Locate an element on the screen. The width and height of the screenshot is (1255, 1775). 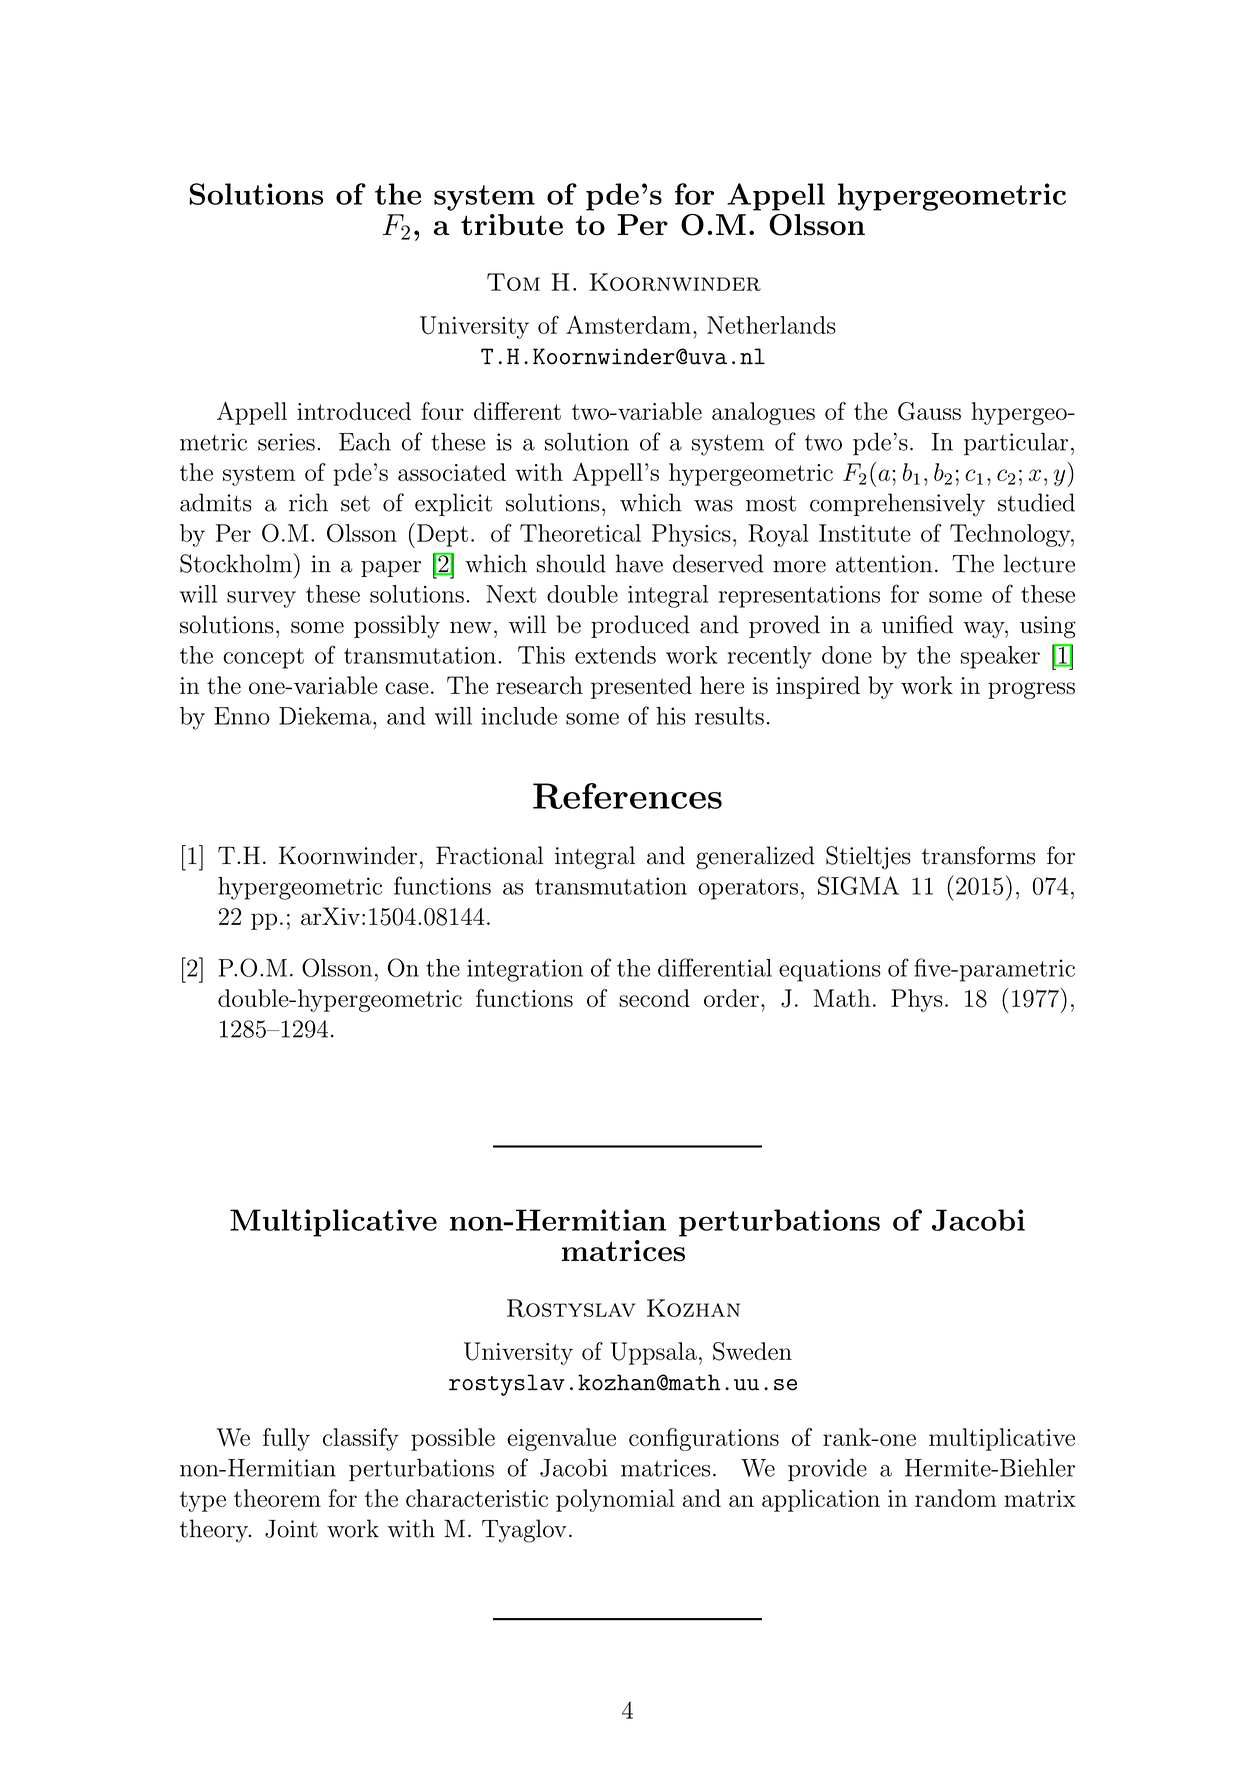
Gauss is located at coordinates (929, 411).
